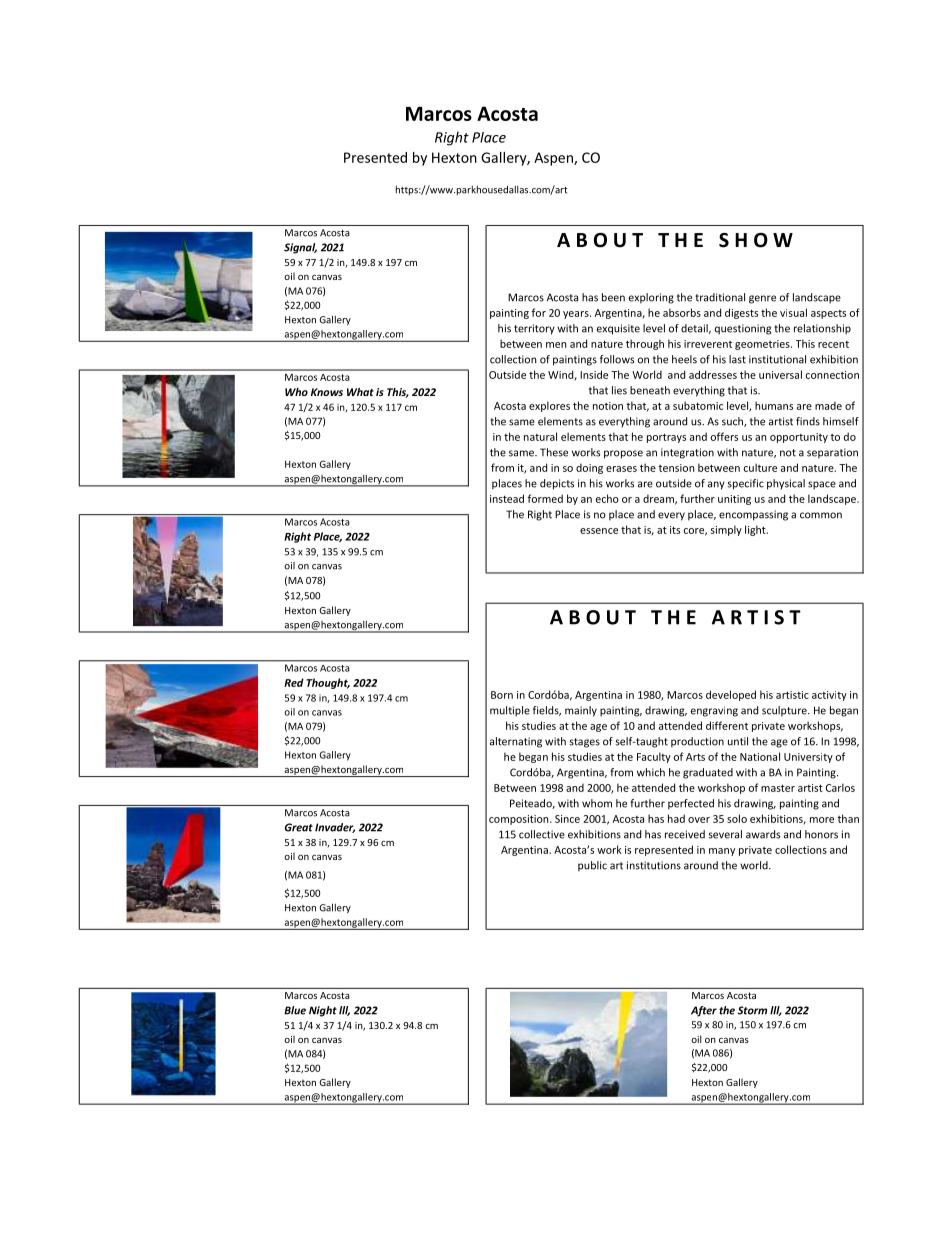 Image resolution: width=952 pixels, height=1233 pixels. What do you see at coordinates (323, 1011) in the page?
I see `Night` at bounding box center [323, 1011].
